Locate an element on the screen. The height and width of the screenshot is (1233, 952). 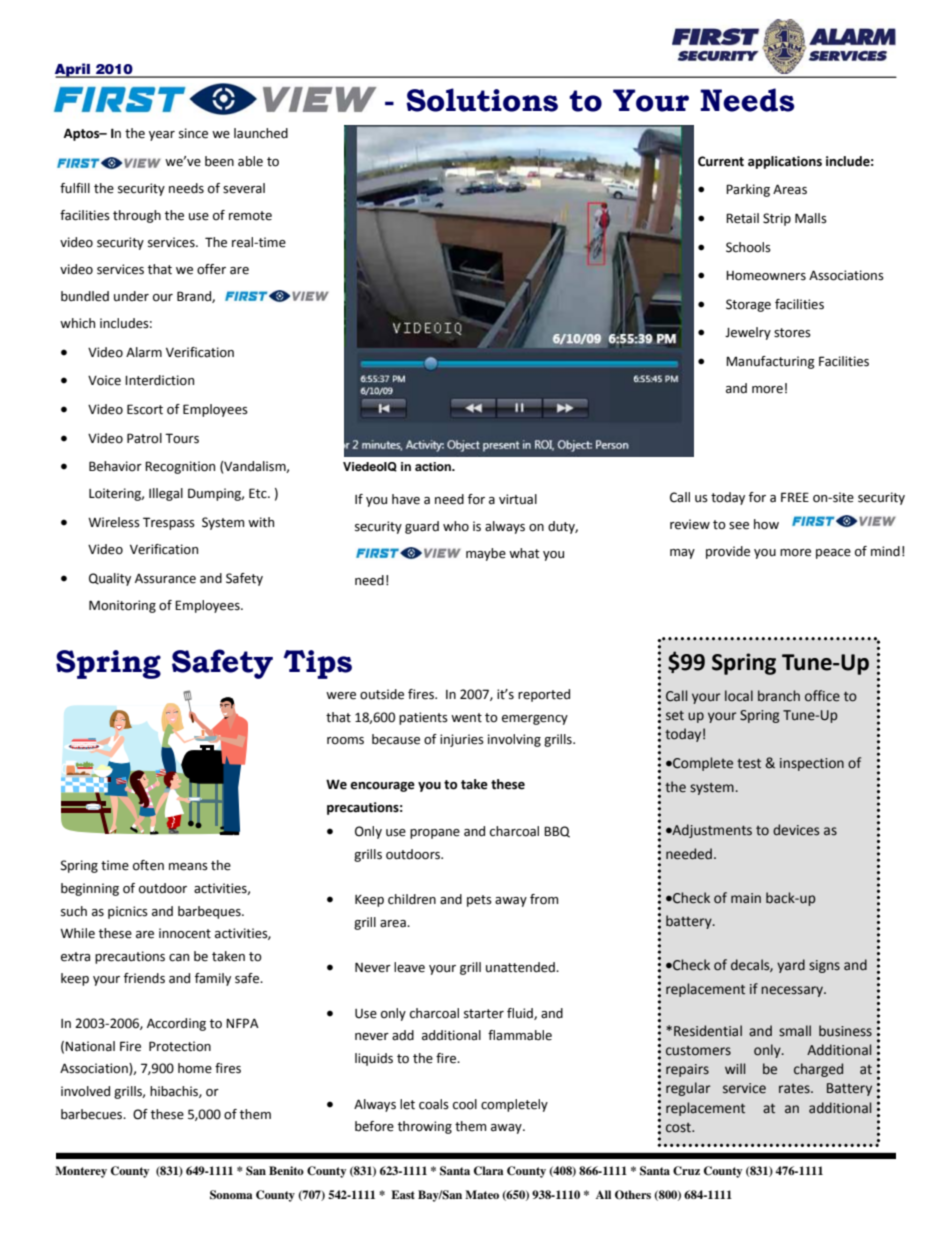
year is located at coordinates (162, 136).
